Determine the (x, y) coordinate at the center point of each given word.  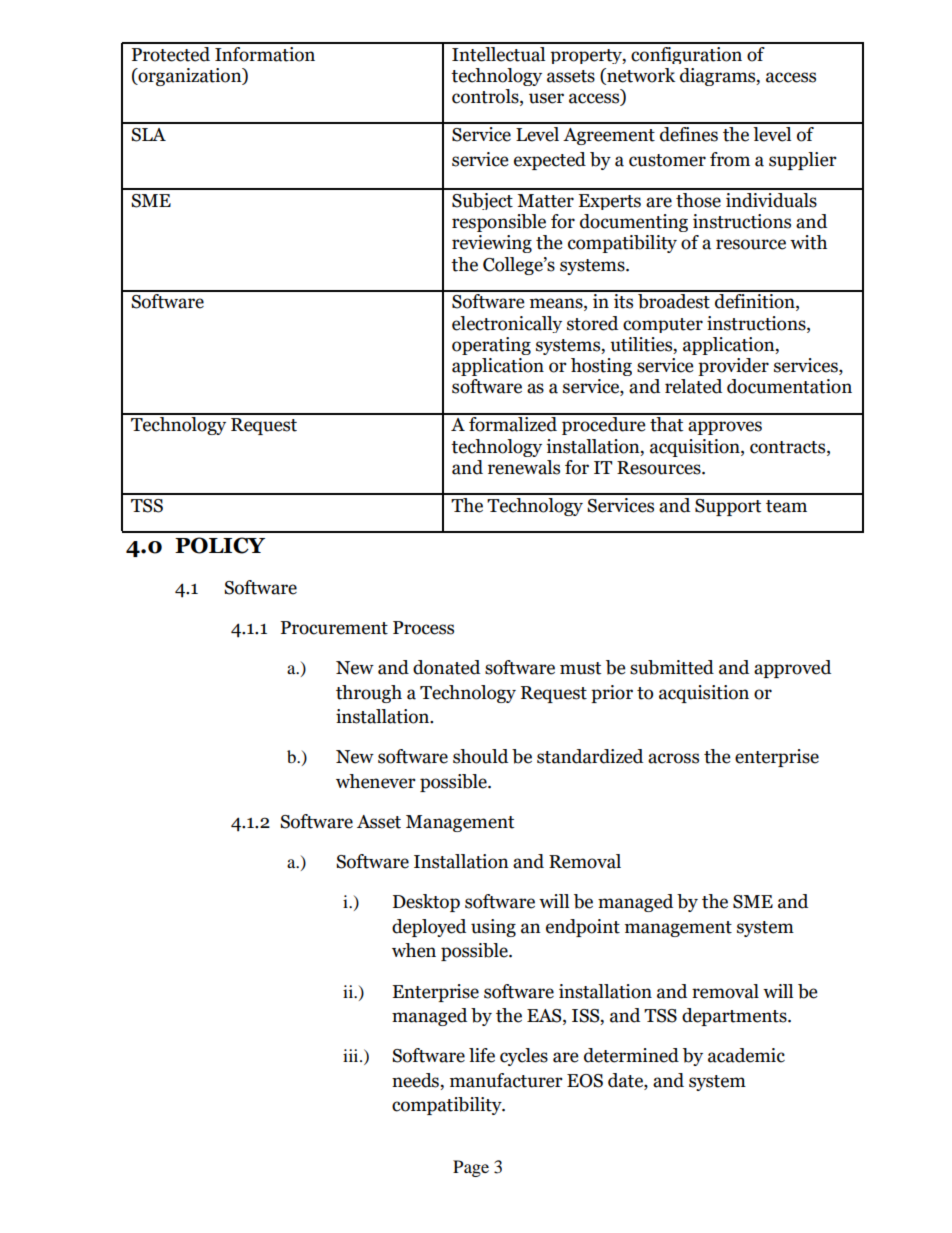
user (546, 98)
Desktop (426, 903)
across (673, 758)
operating (491, 346)
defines (689, 134)
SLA (148, 135)
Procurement (334, 628)
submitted (672, 667)
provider (733, 367)
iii (352, 1055)
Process (423, 628)
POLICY (220, 545)
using (493, 928)
